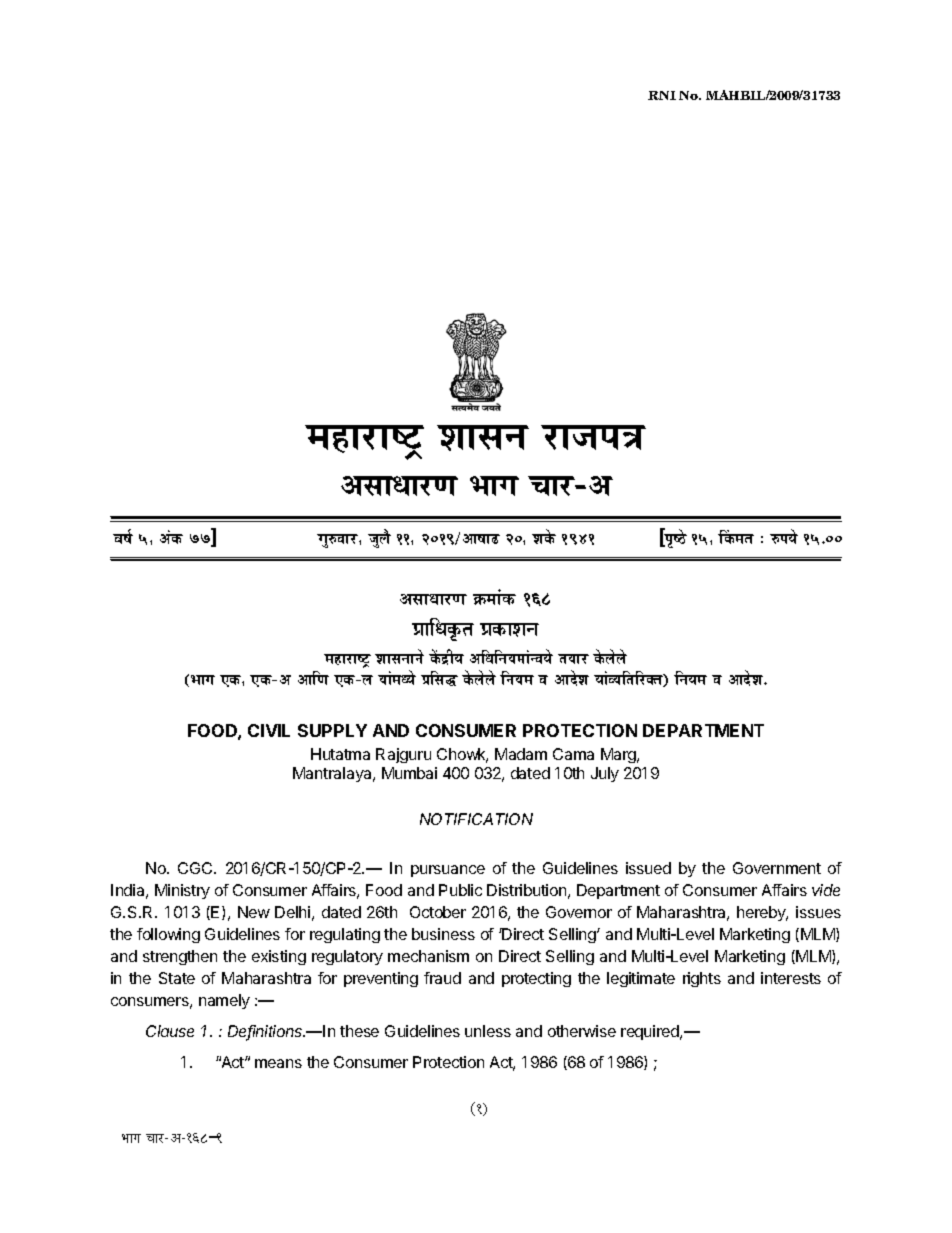 The image size is (952, 1233). I want to click on July, so click(605, 774).
